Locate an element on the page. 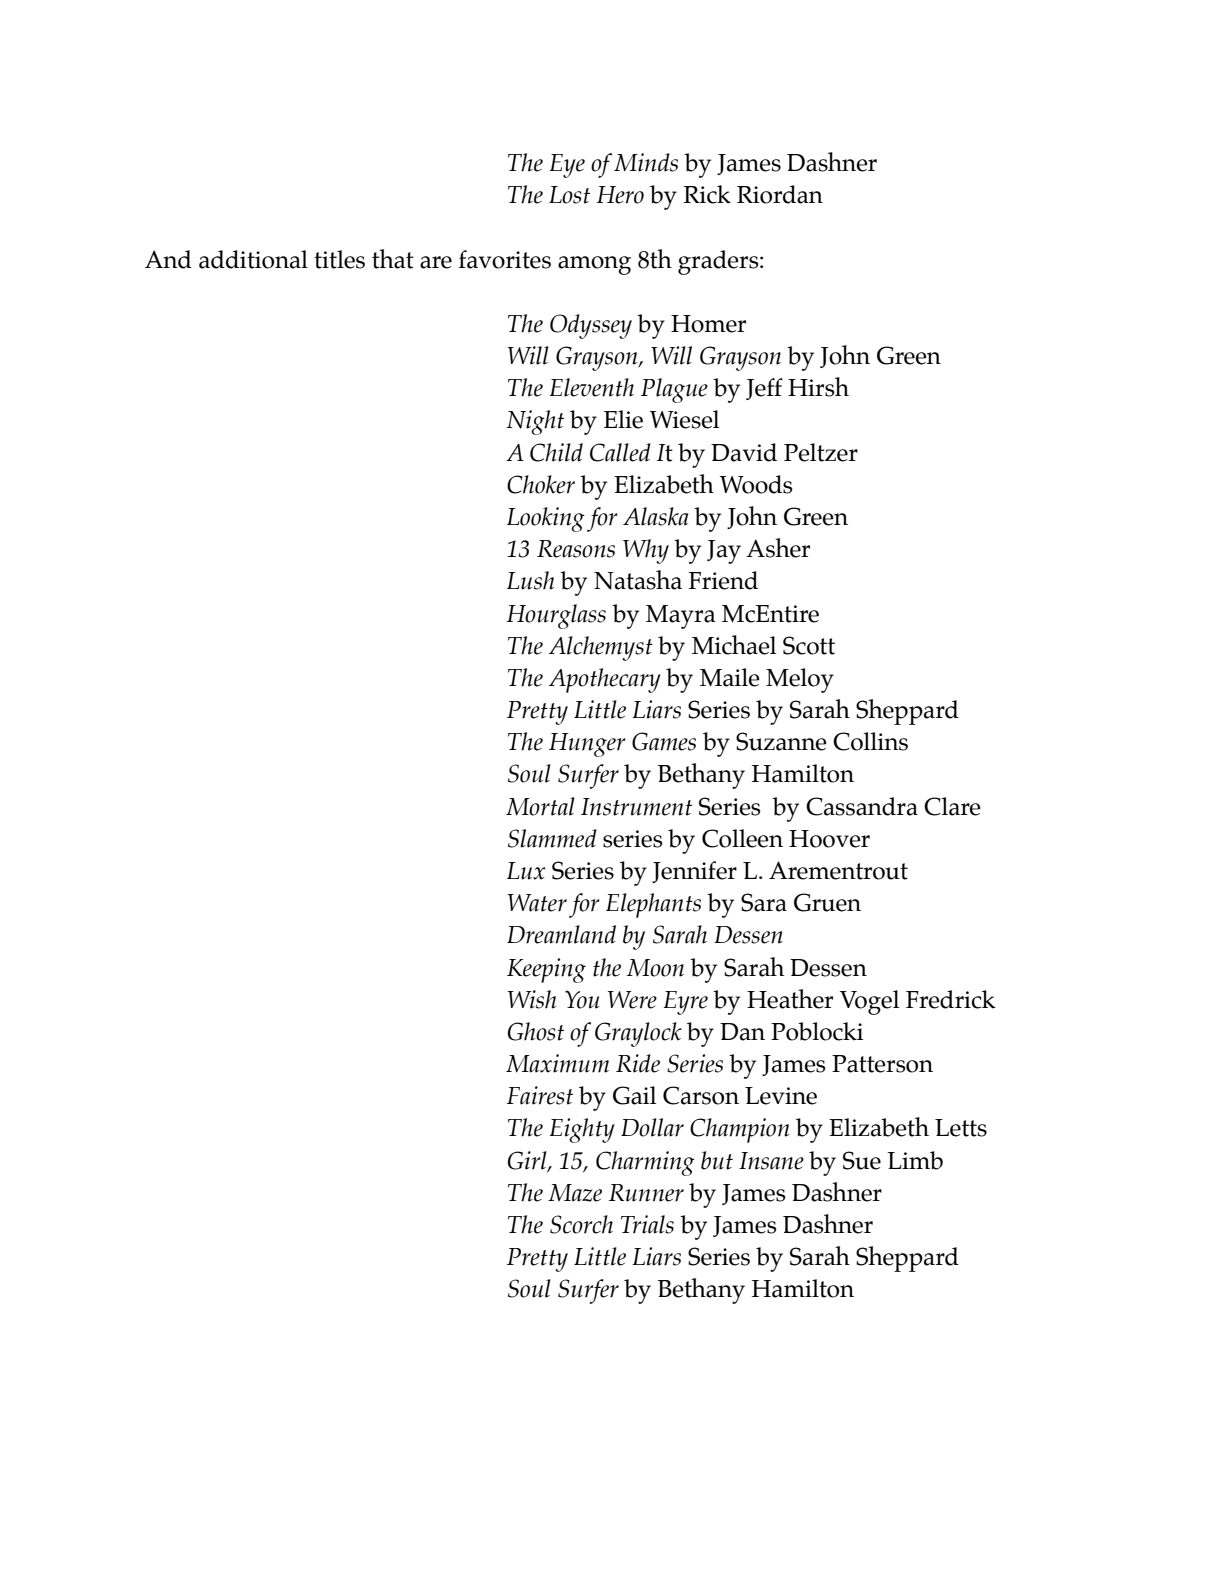 Image resolution: width=1231 pixels, height=1593 pixels. titles is located at coordinates (339, 259).
